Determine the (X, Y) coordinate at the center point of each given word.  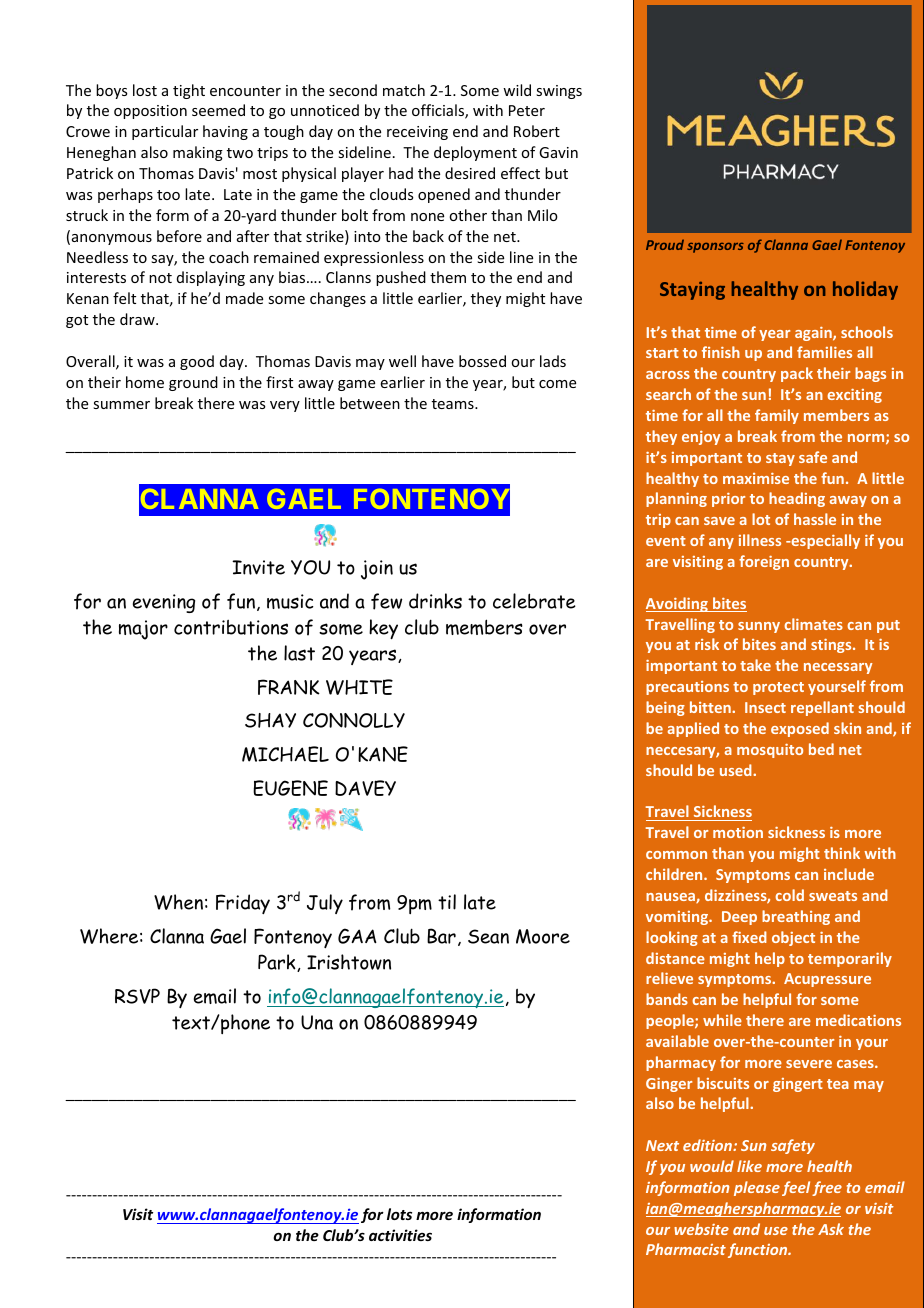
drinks (435, 601)
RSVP (137, 996)
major (143, 630)
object (793, 938)
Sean (488, 936)
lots (399, 1214)
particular (165, 132)
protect (778, 688)
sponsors (715, 248)
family (777, 416)
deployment (475, 153)
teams (454, 404)
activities (400, 1235)
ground (193, 383)
